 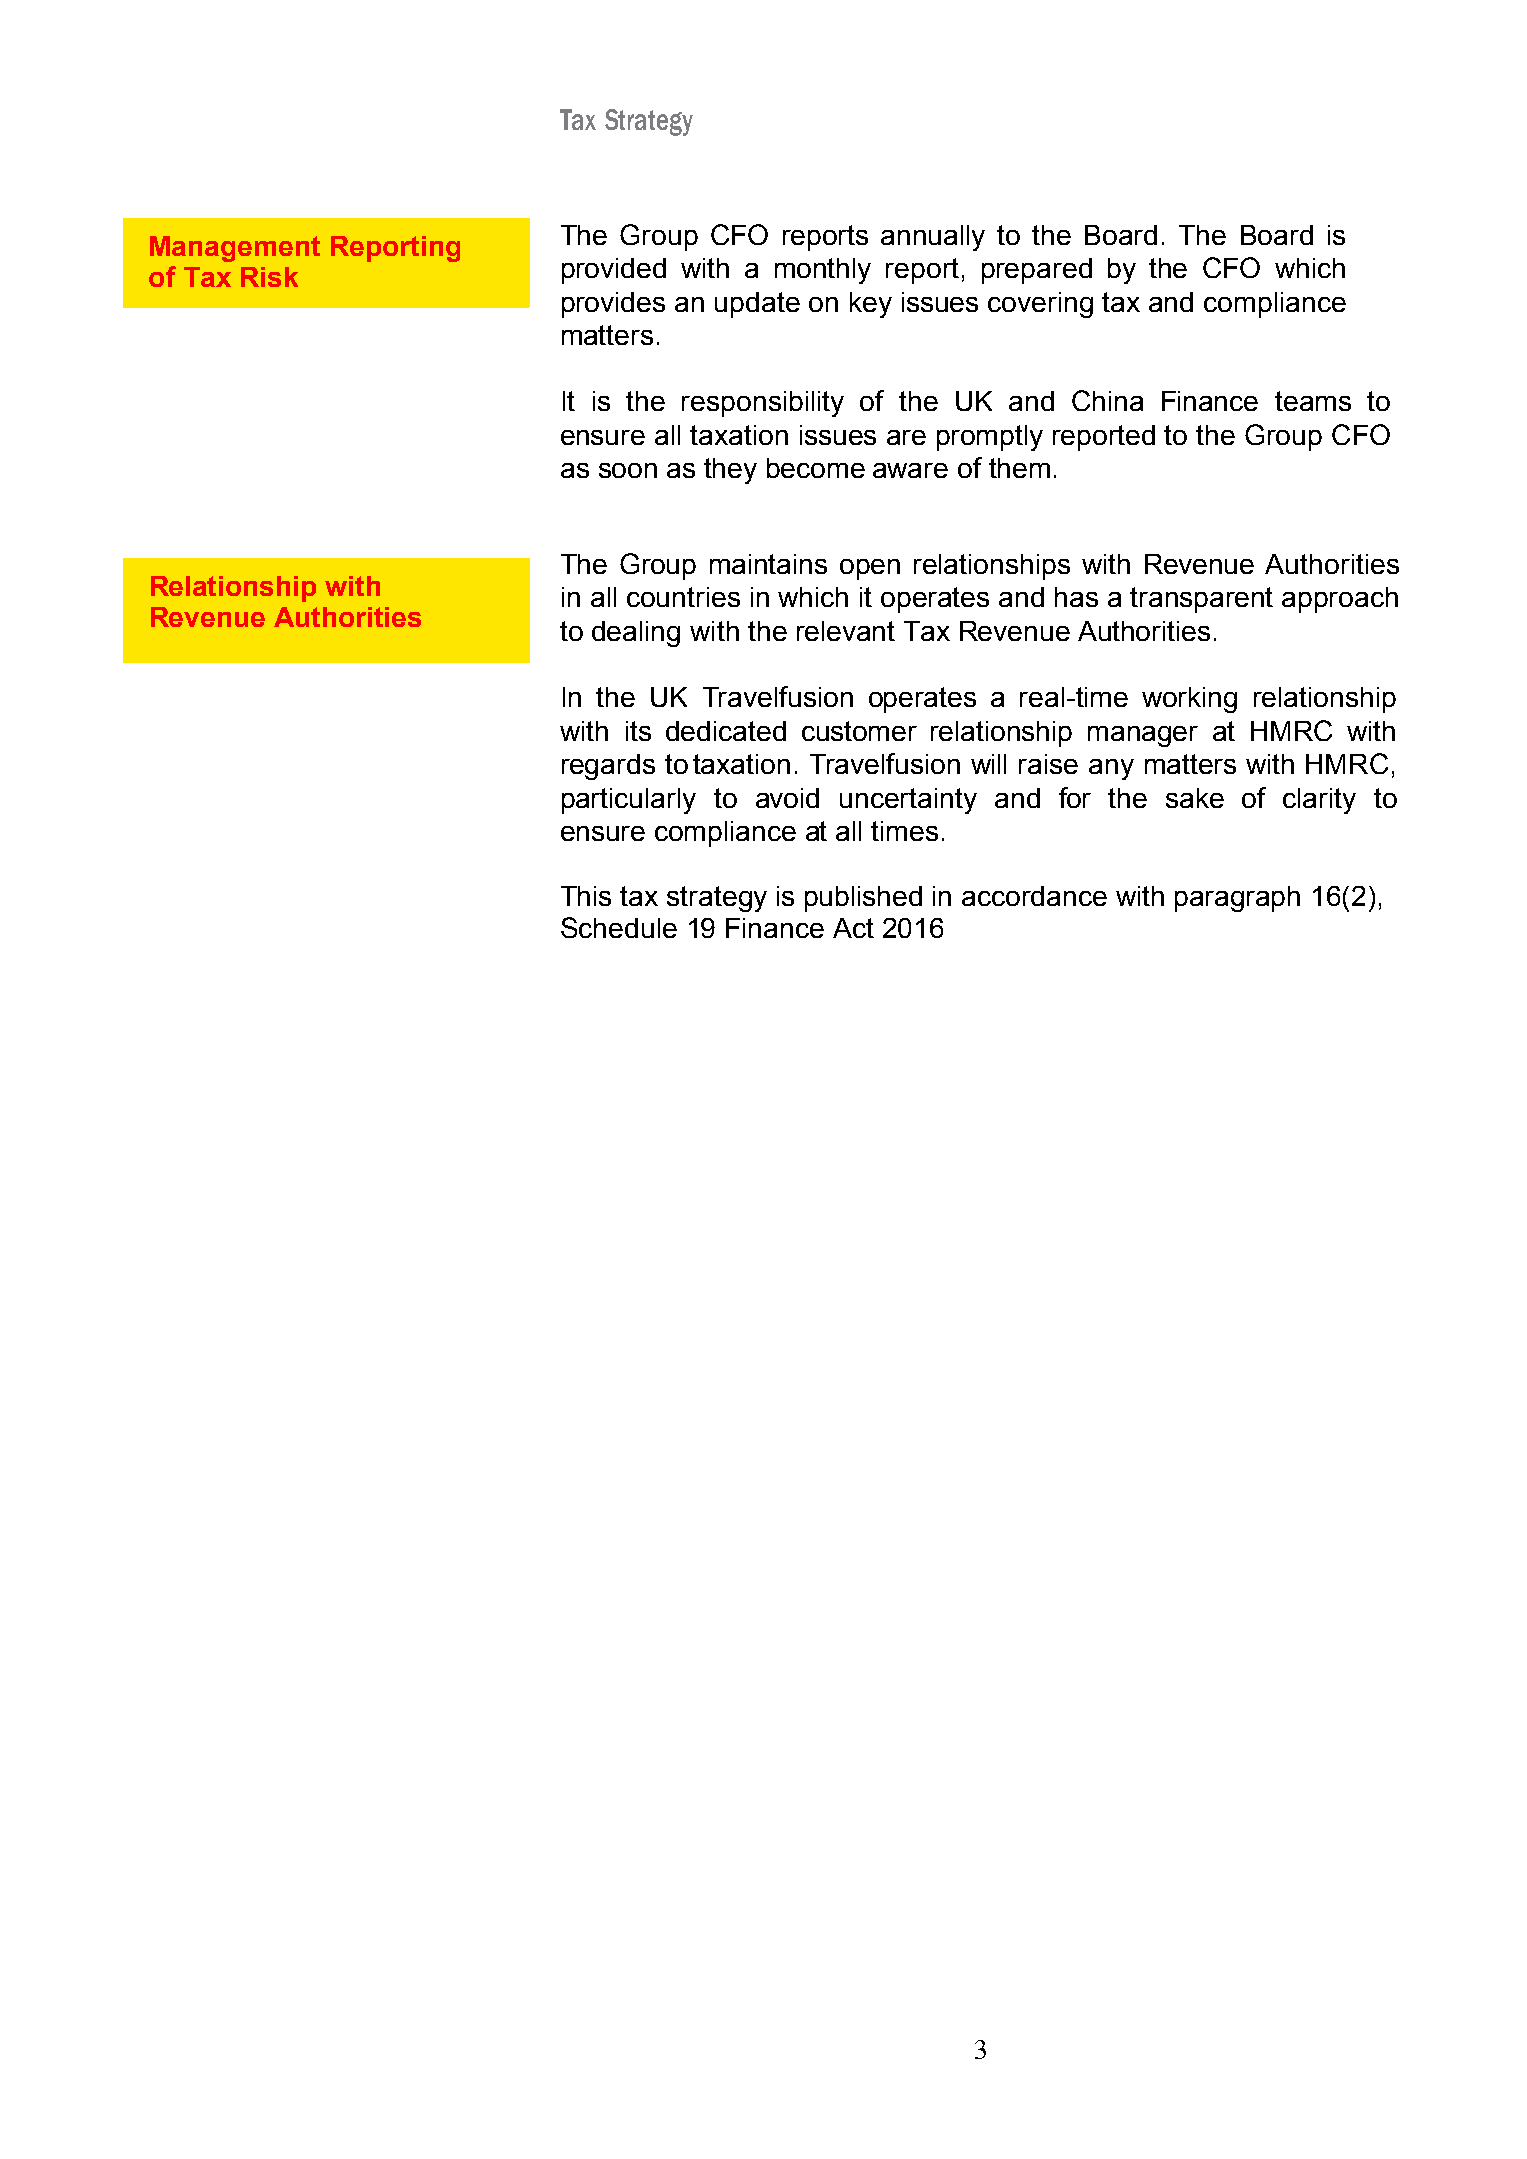 What do you see at coordinates (586, 896) in the document?
I see `This` at bounding box center [586, 896].
